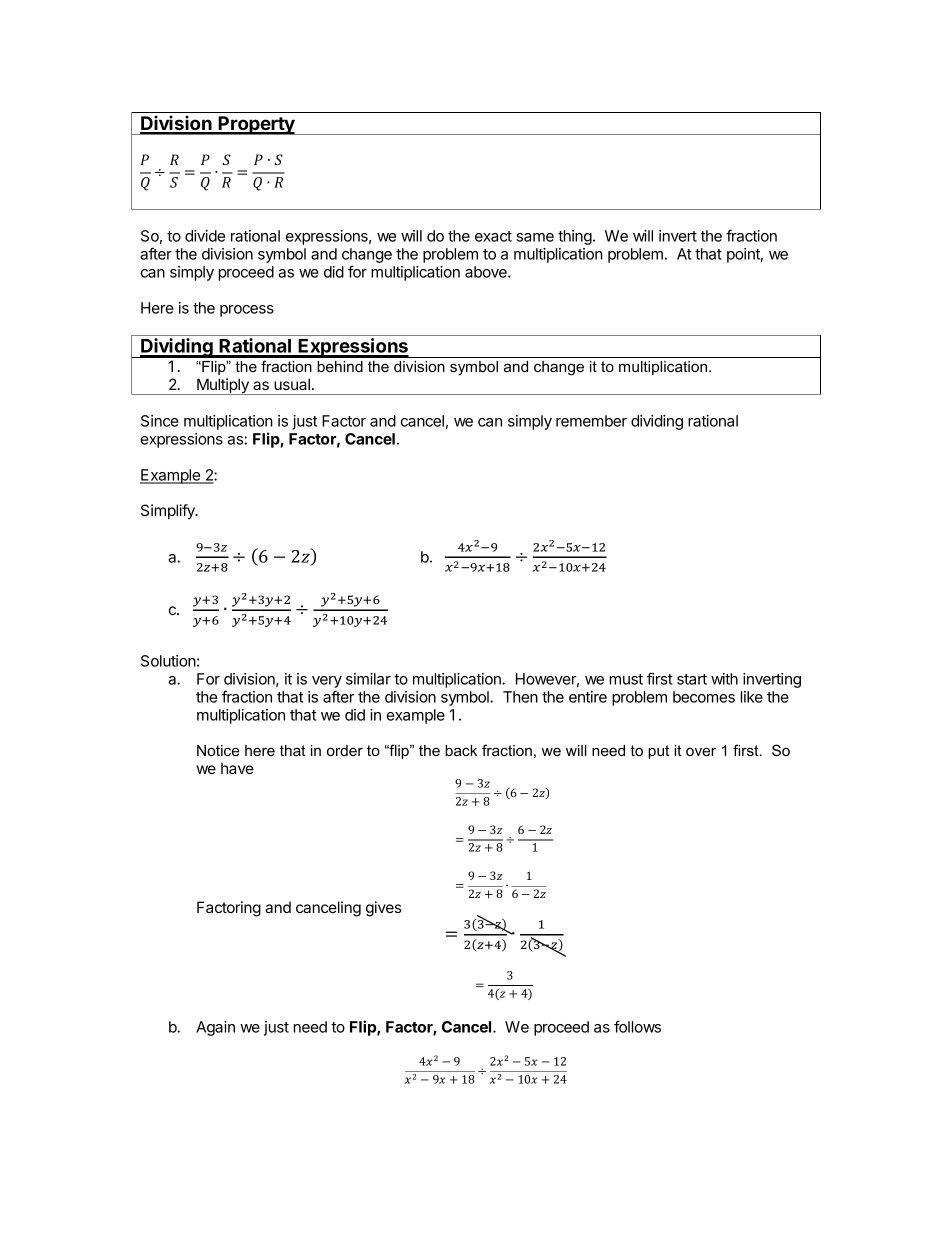  Describe the element at coordinates (461, 750) in the screenshot. I see `back` at that location.
